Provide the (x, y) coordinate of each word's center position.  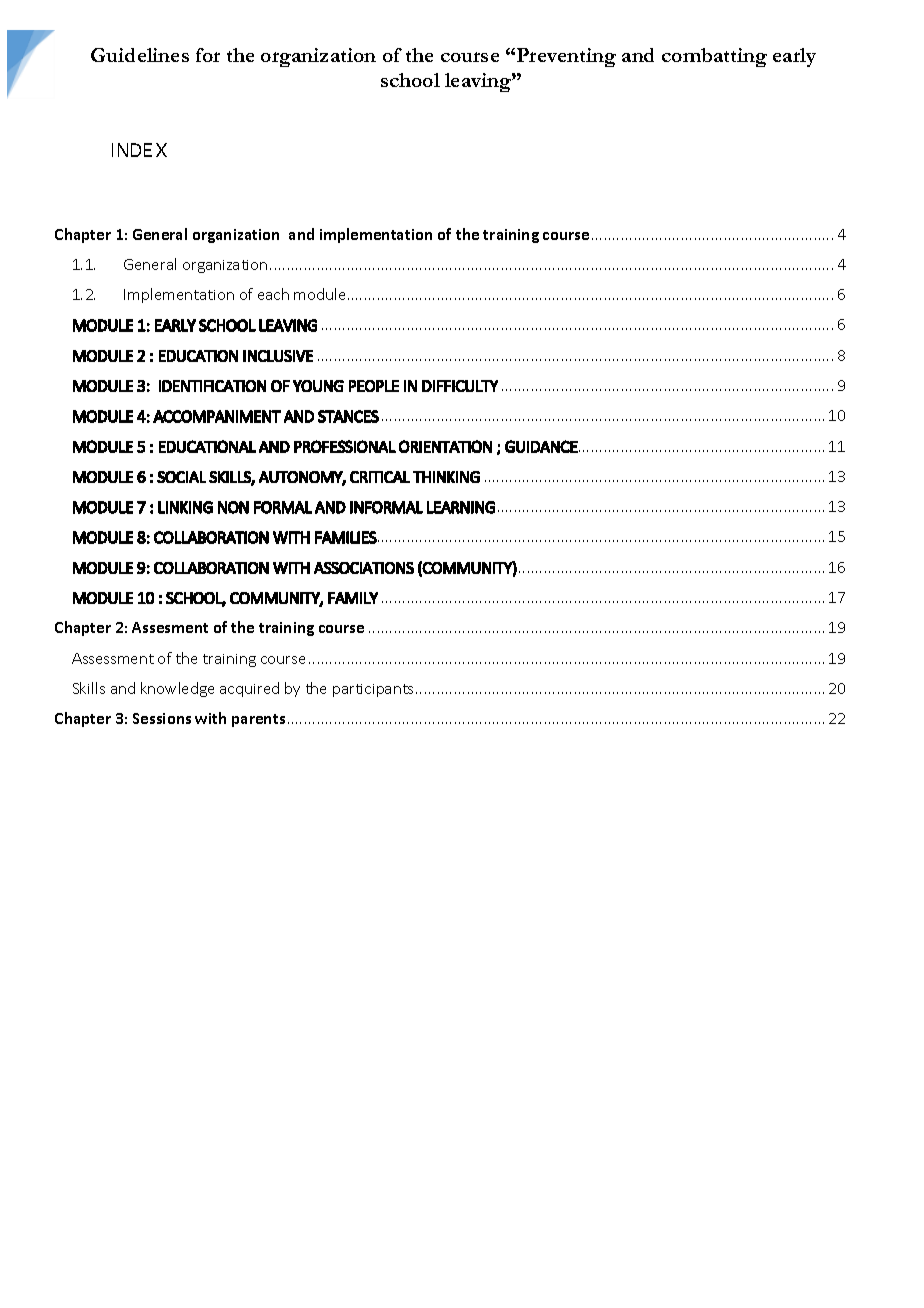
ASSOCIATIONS (364, 568)
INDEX (139, 150)
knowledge (177, 689)
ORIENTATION (445, 446)
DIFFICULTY (460, 386)
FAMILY (353, 598)
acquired (249, 689)
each (273, 294)
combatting (714, 57)
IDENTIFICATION (212, 386)
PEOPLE (374, 386)
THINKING (446, 477)
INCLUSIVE (278, 356)
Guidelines (140, 55)
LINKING (185, 507)
